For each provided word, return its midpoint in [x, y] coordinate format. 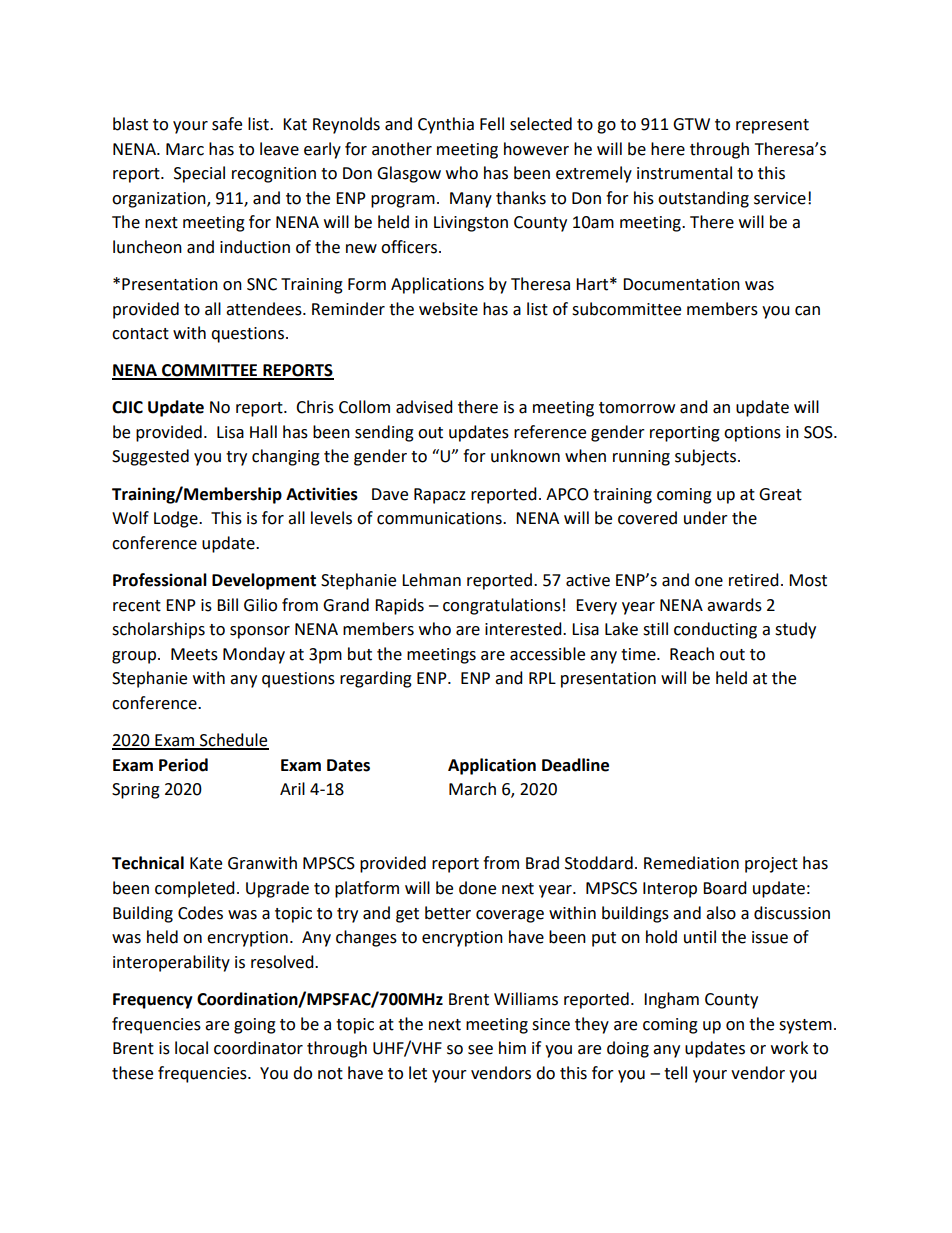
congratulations [502, 606]
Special [199, 174]
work [789, 1048]
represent [772, 126]
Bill [227, 604]
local [191, 1048]
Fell [492, 124]
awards [734, 605]
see [480, 1050]
